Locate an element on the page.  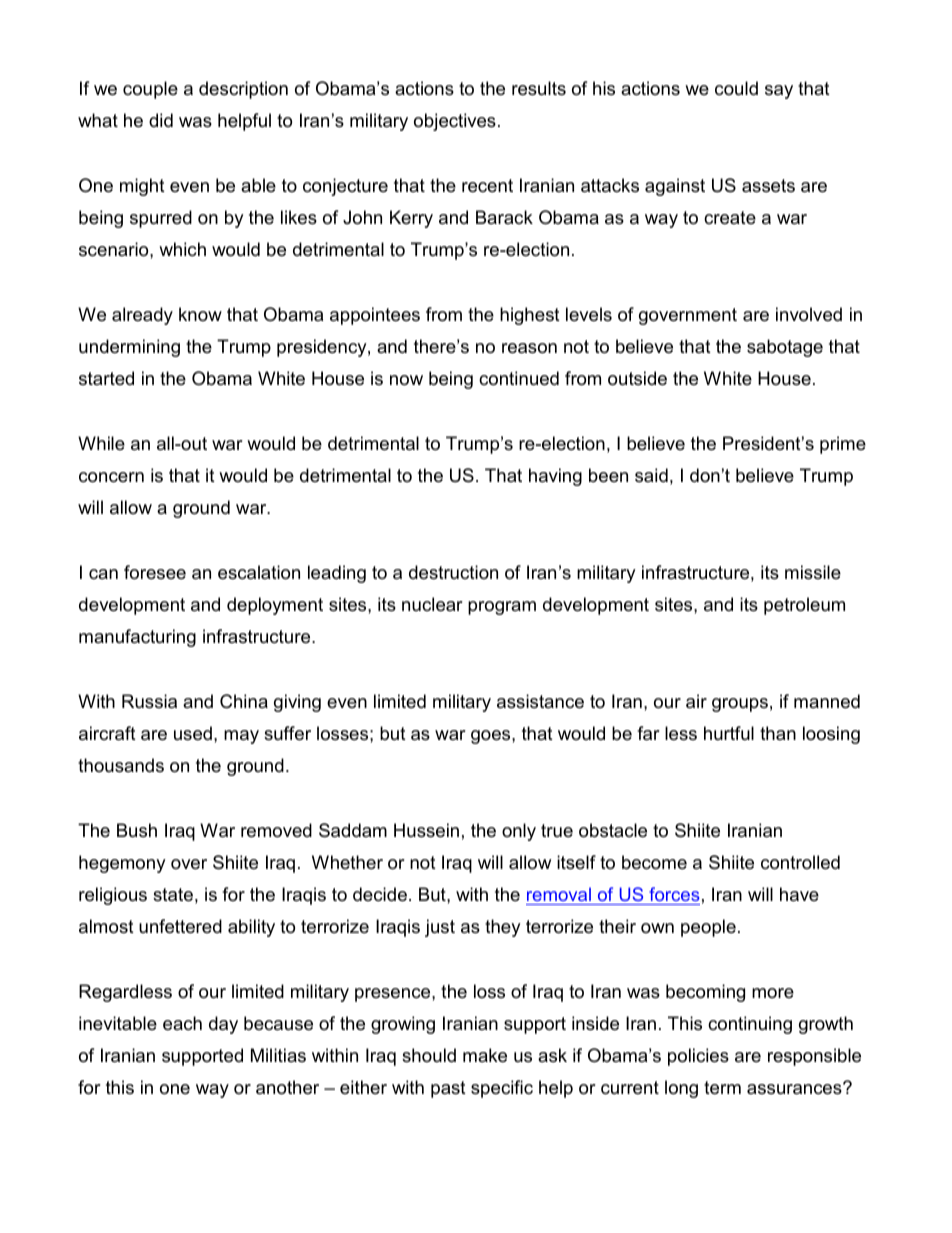
objectives is located at coordinates (455, 122).
